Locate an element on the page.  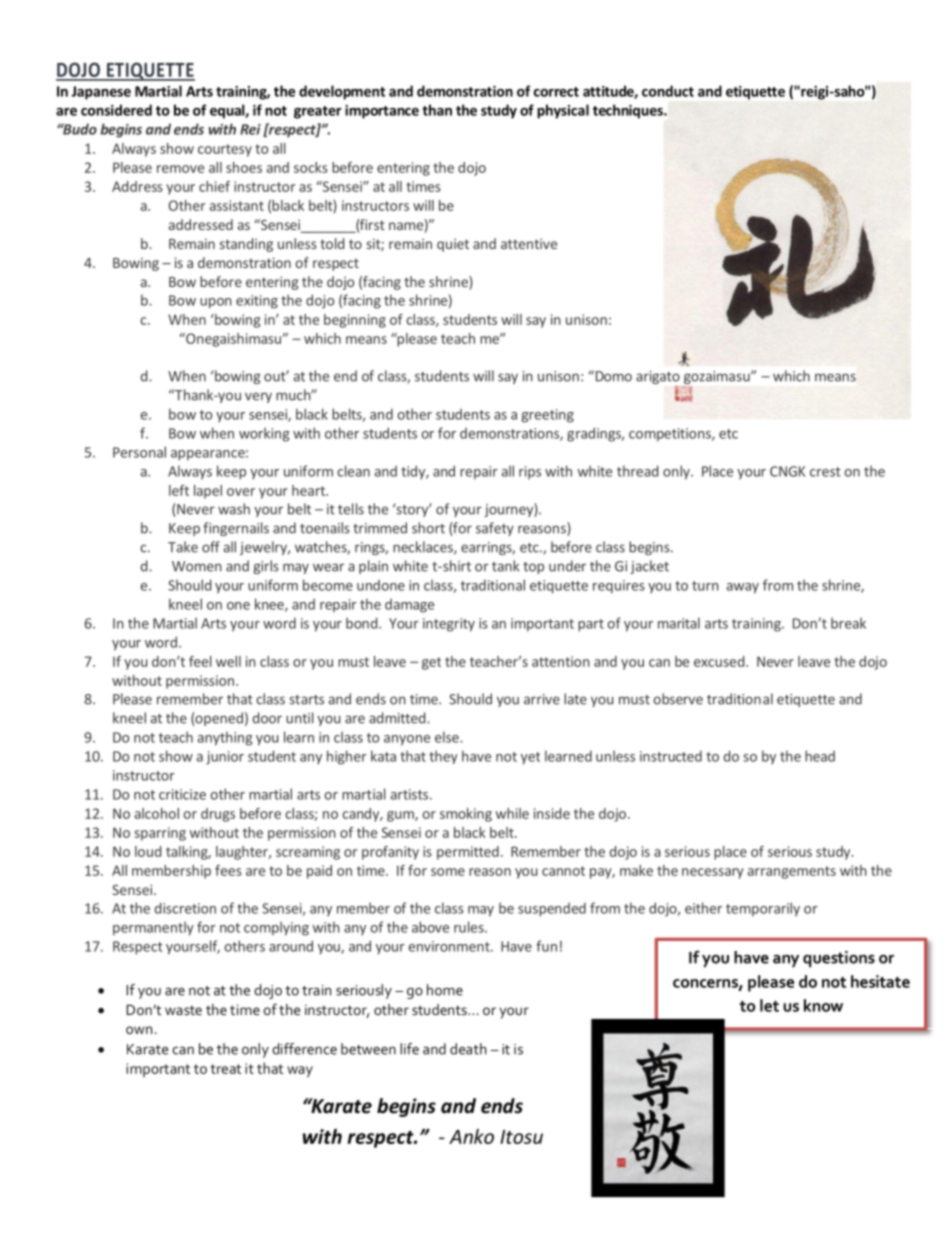
conduct is located at coordinates (668, 91).
